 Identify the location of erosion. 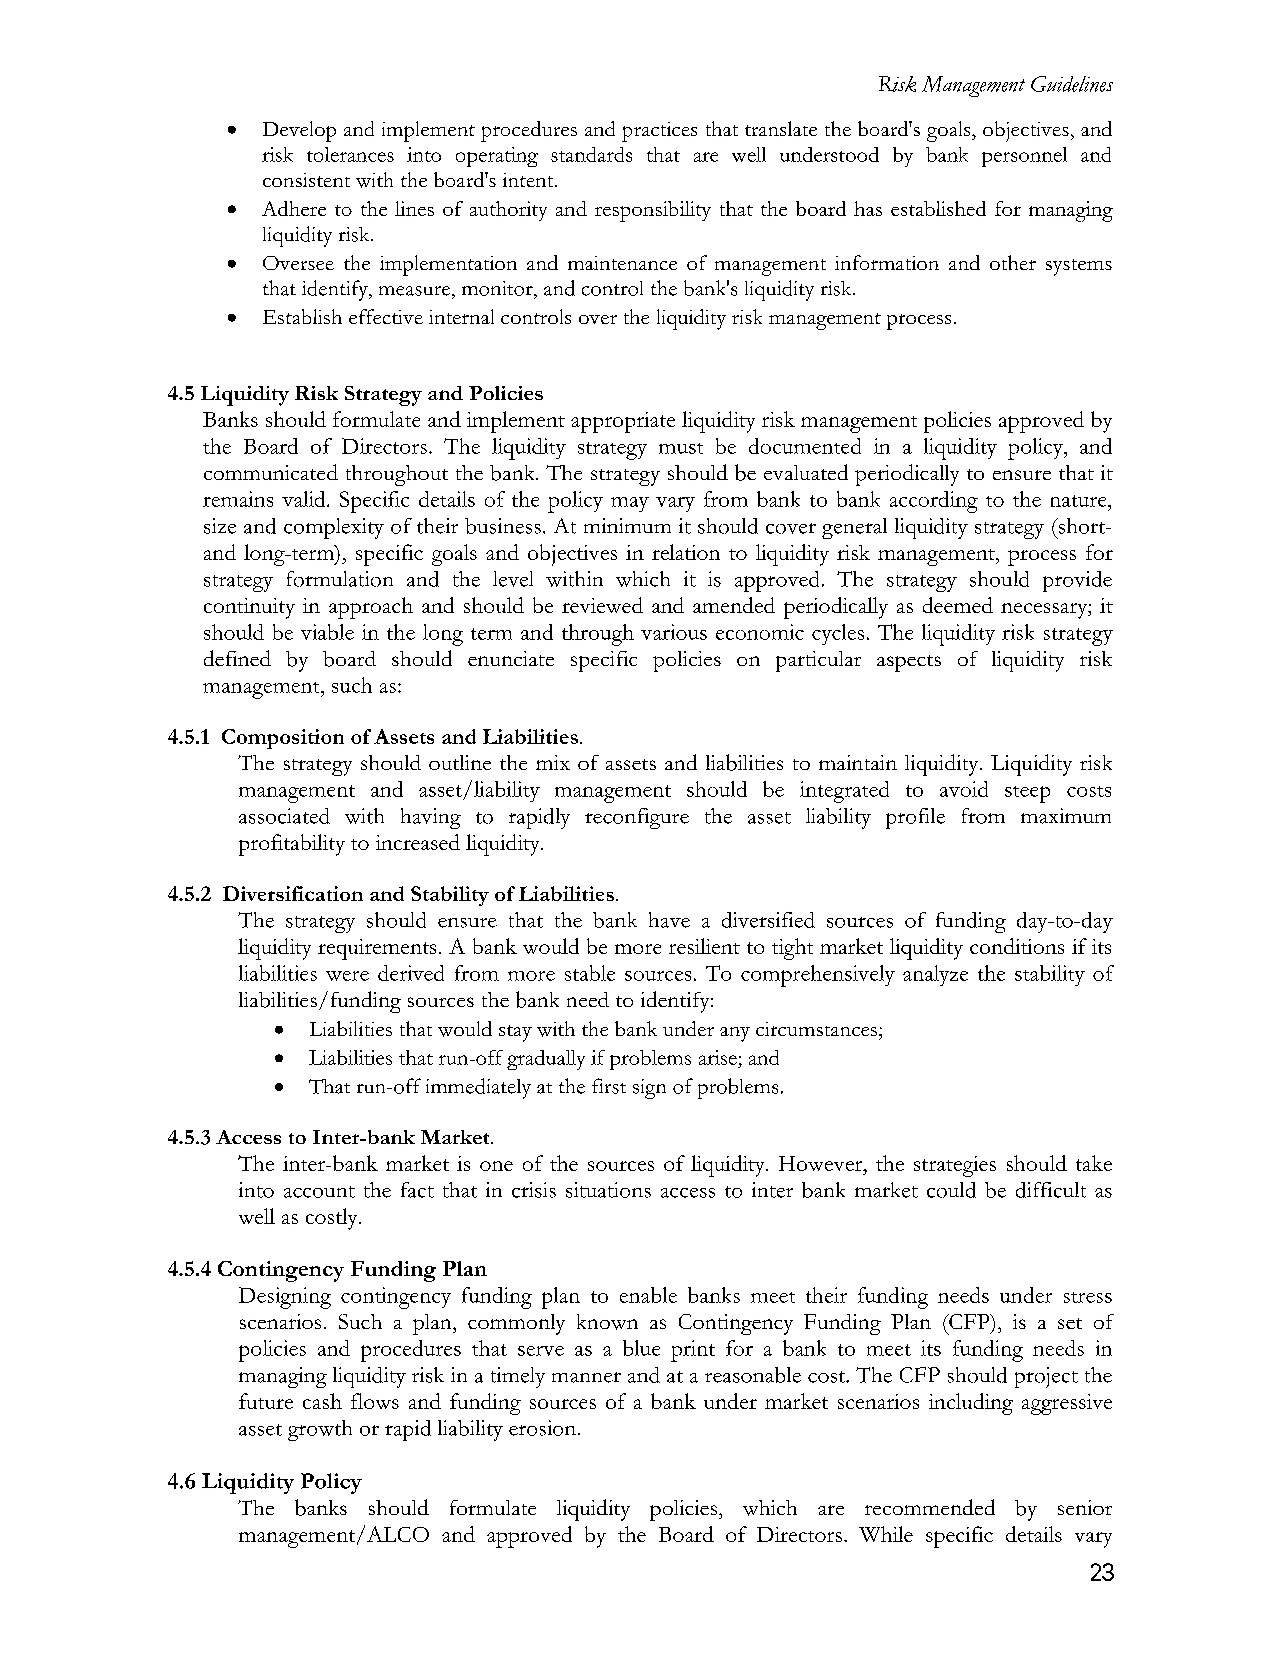
(544, 1428).
